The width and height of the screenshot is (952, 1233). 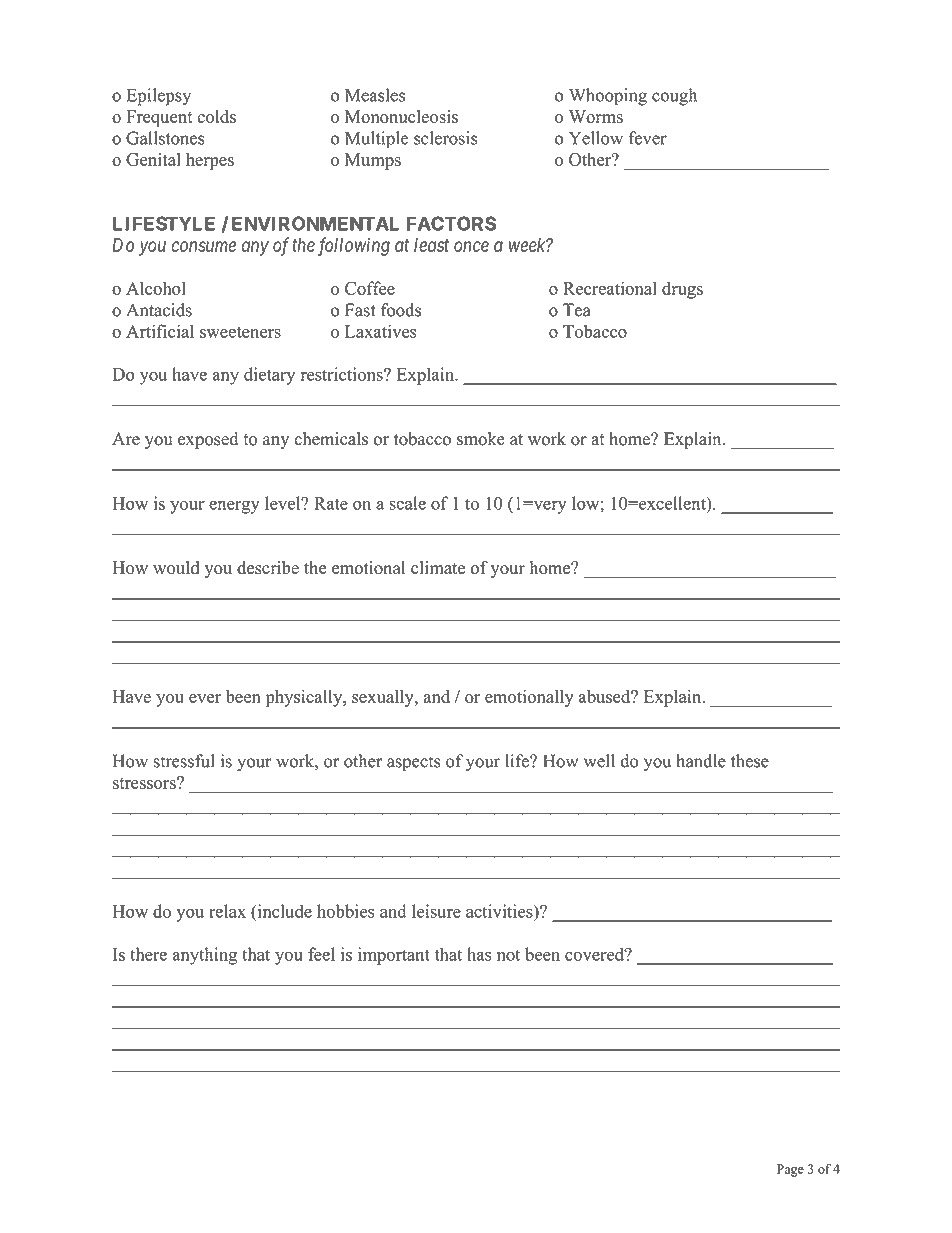 What do you see at coordinates (674, 97) in the screenshot?
I see `cough` at bounding box center [674, 97].
